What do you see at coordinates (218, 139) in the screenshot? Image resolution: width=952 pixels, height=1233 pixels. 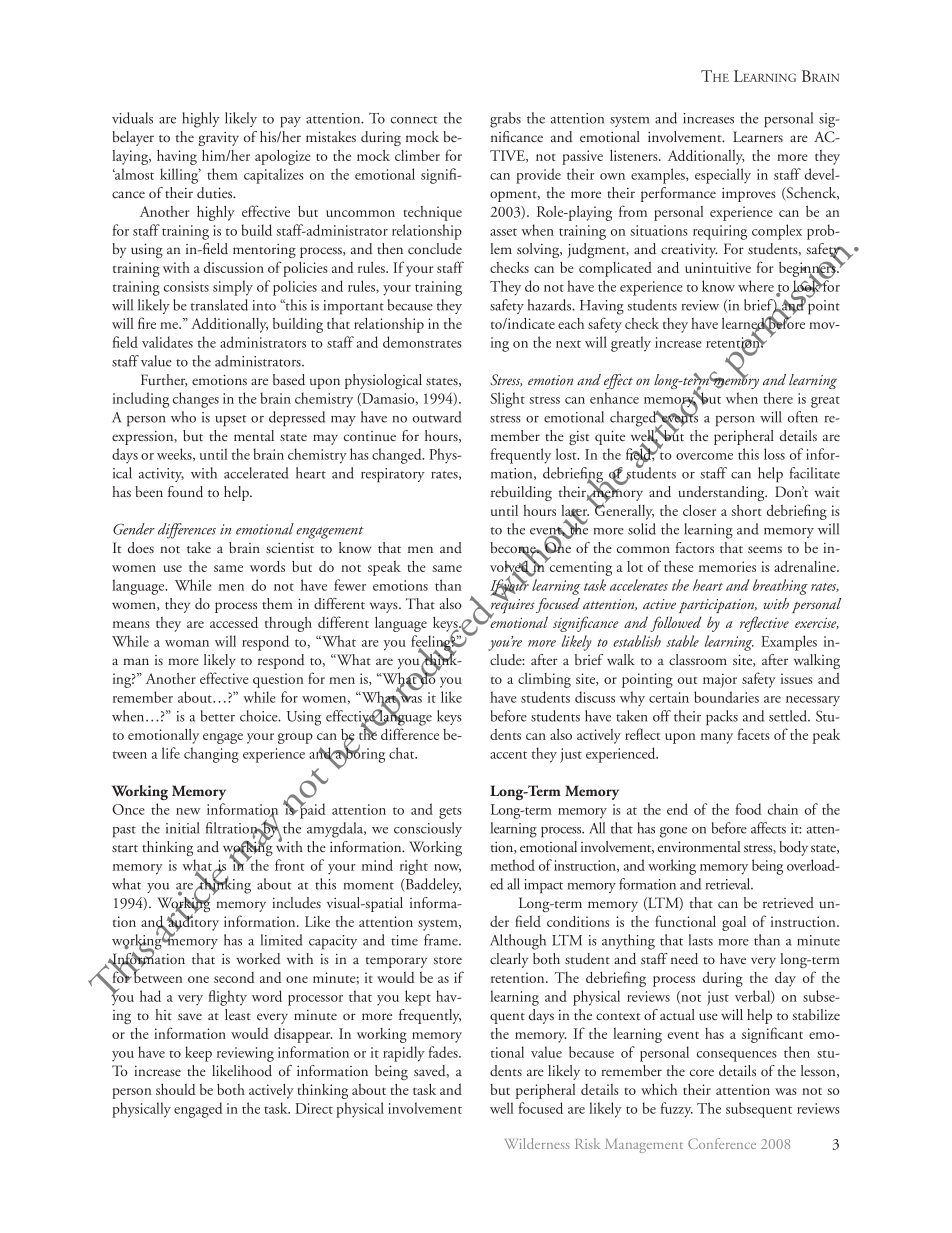 I see `gravity` at bounding box center [218, 139].
